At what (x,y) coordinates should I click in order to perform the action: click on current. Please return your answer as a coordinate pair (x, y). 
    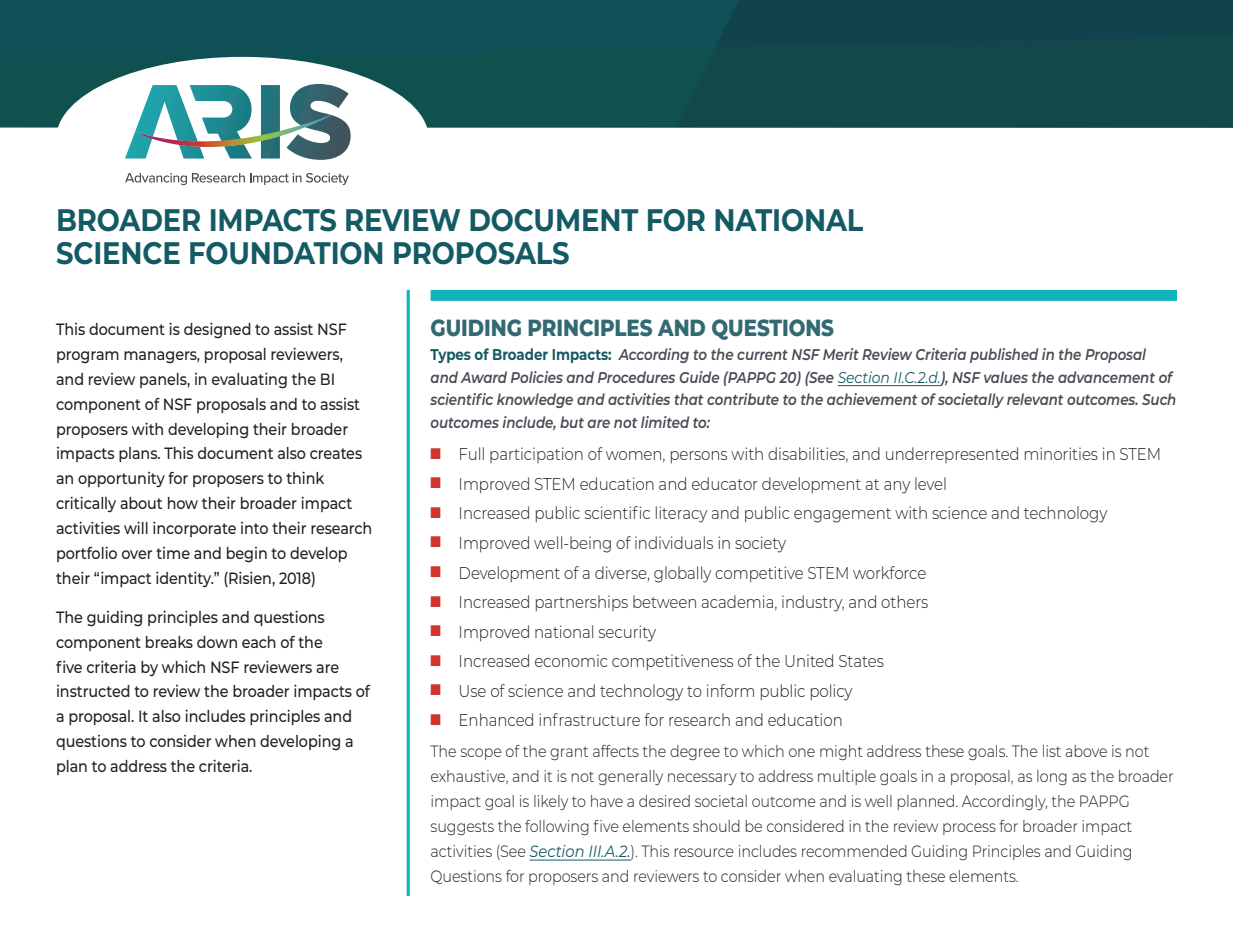
    Looking at the image, I should click on (762, 355).
